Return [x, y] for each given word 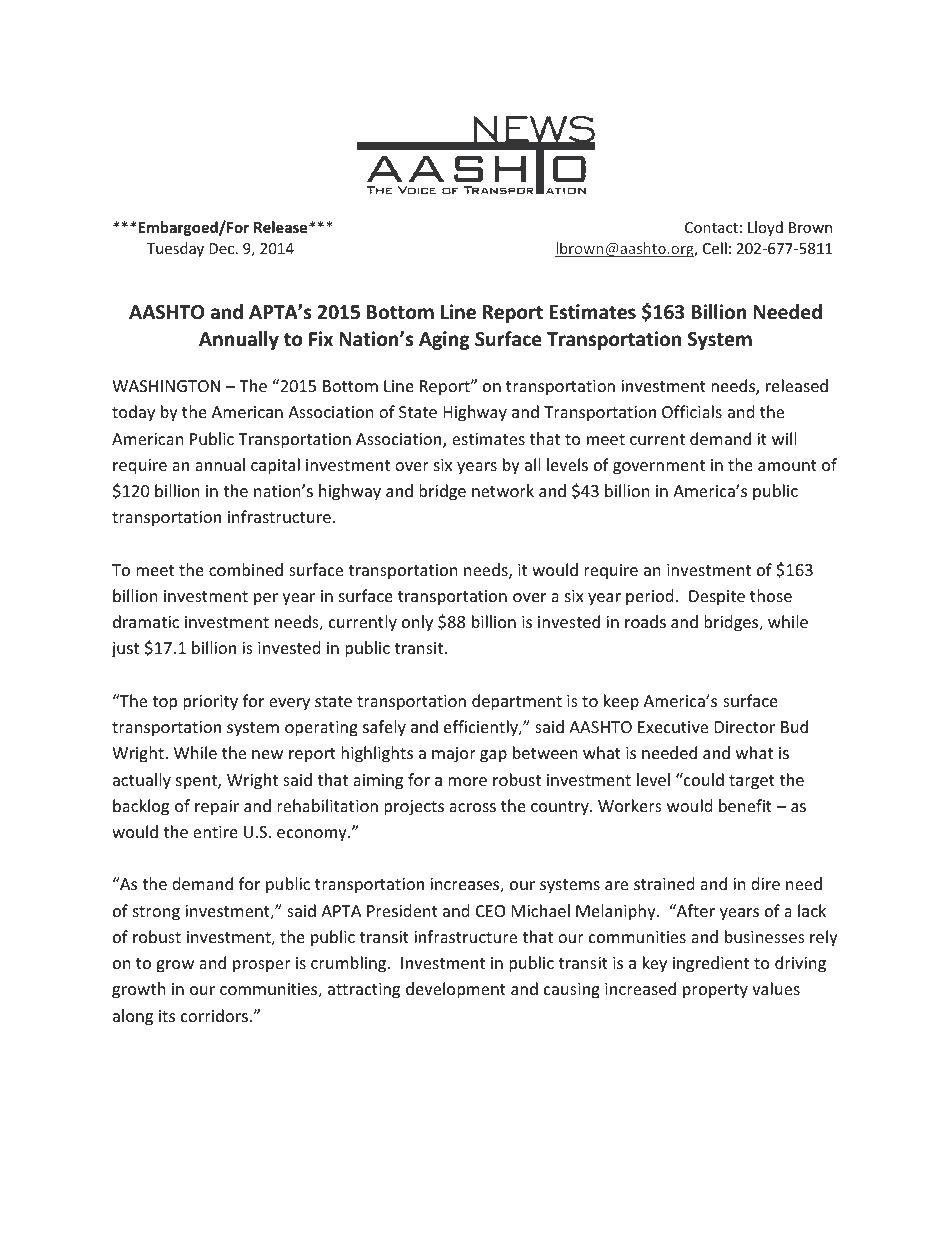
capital [275, 466]
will [784, 438]
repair [217, 808]
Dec [223, 248]
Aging [444, 340]
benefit [745, 805]
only [417, 623]
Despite [717, 598]
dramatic [146, 621]
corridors [214, 1015]
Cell [715, 248]
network [503, 490]
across [472, 807]
